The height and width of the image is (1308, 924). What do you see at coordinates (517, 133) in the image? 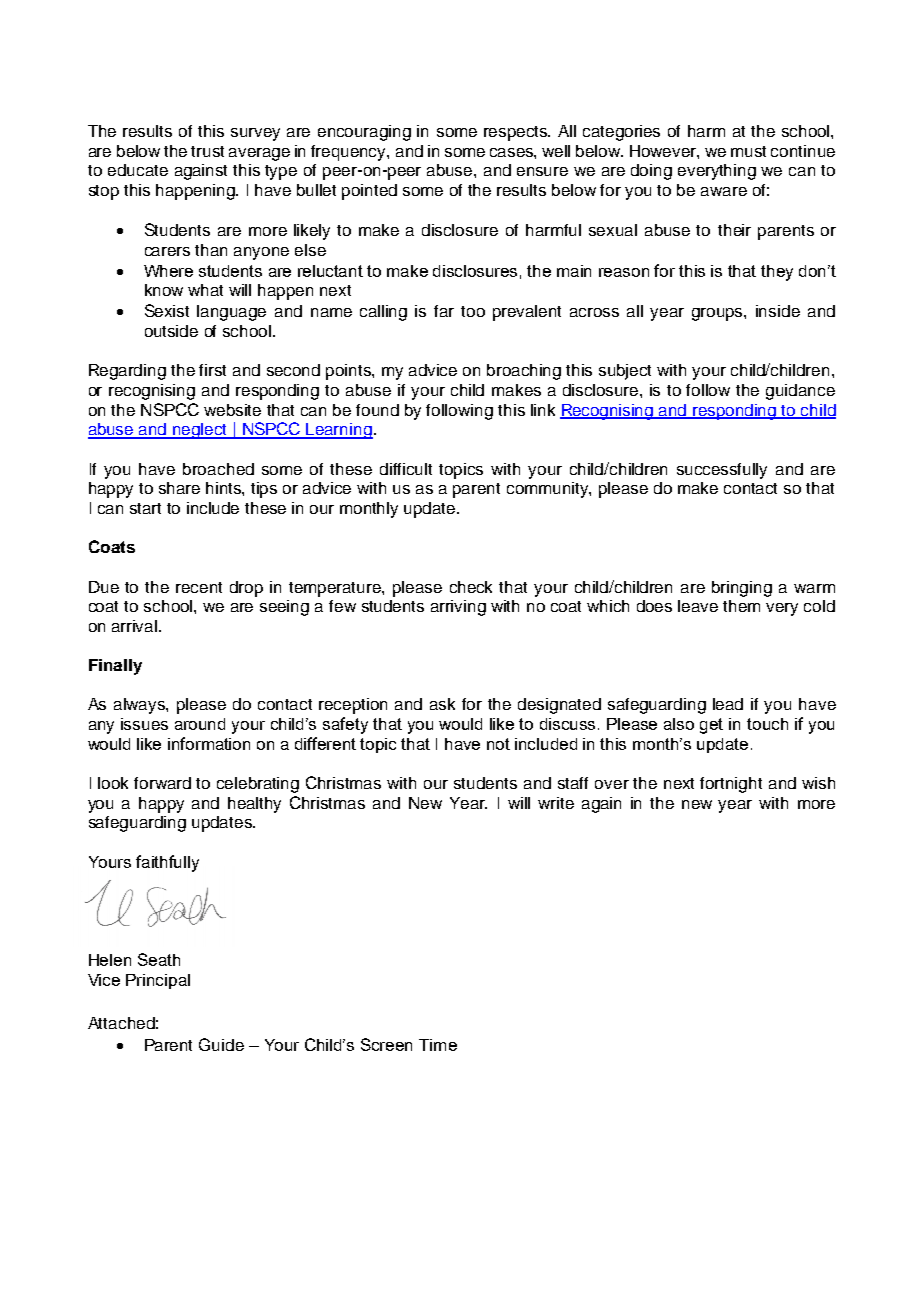
I see `respects` at bounding box center [517, 133].
